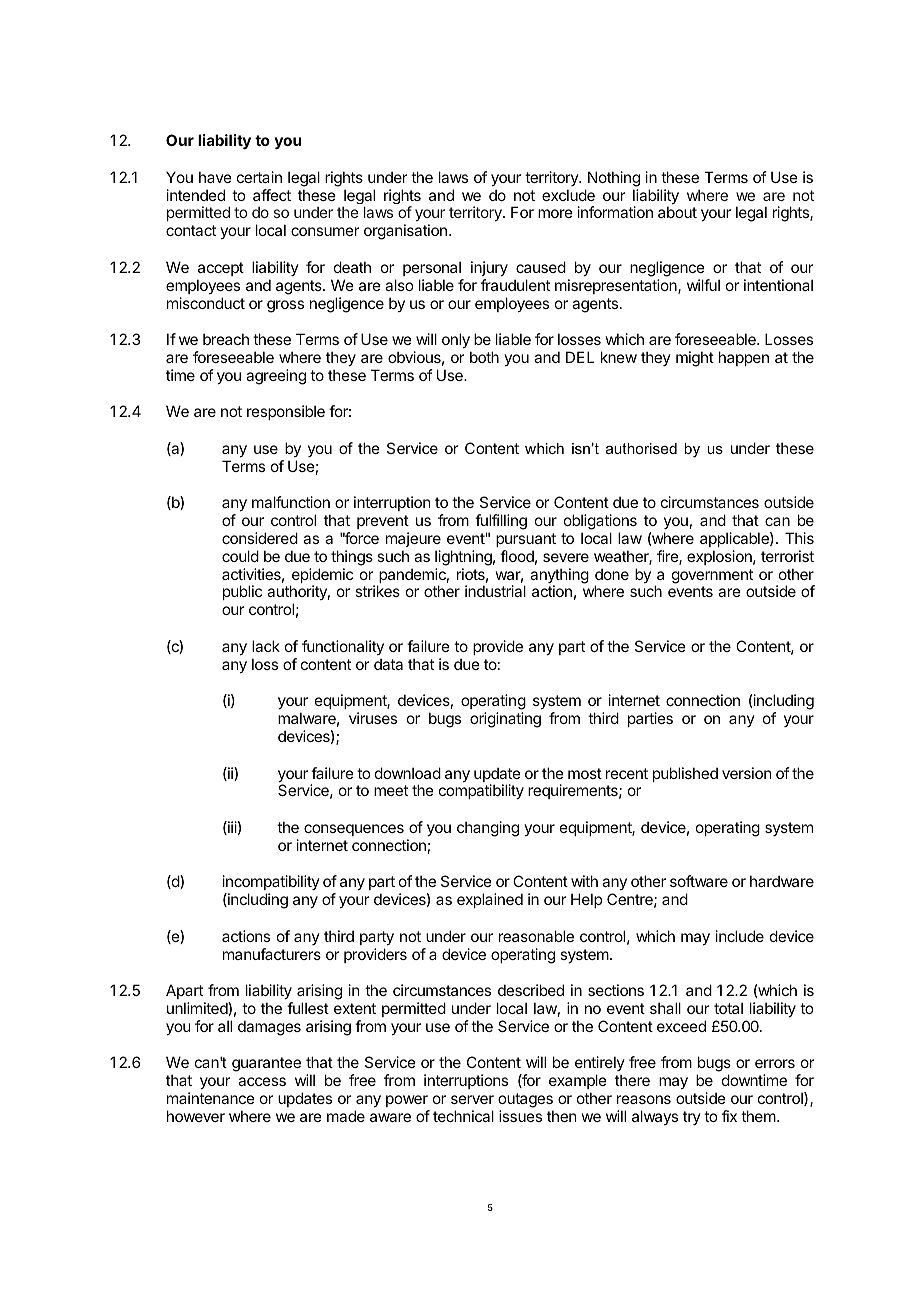 The image size is (924, 1308). Describe the element at coordinates (262, 1081) in the image. I see `access` at that location.
